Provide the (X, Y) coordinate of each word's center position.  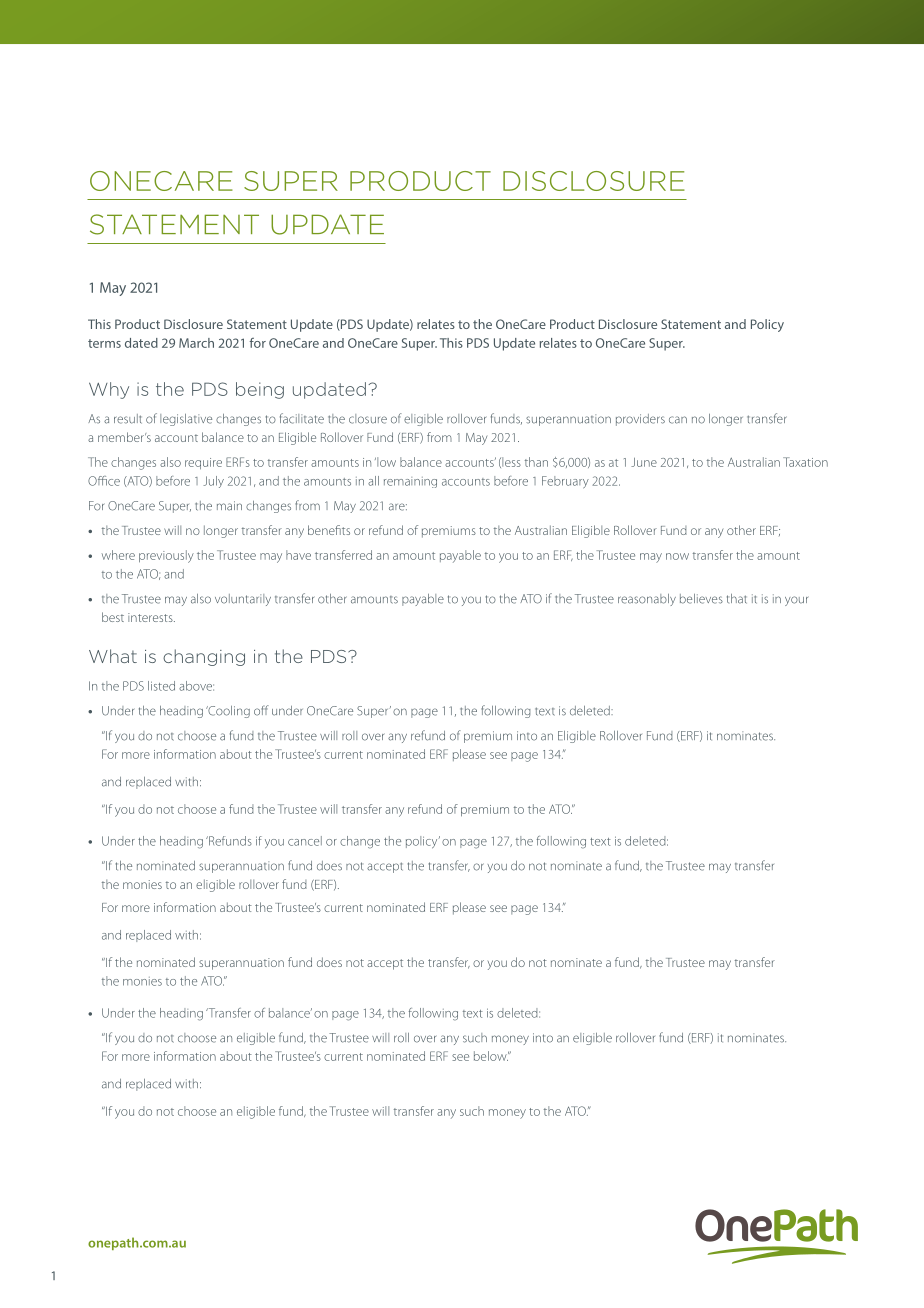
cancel (305, 841)
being (260, 390)
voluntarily (243, 600)
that (737, 599)
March (196, 343)
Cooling (228, 712)
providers (640, 420)
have (298, 555)
